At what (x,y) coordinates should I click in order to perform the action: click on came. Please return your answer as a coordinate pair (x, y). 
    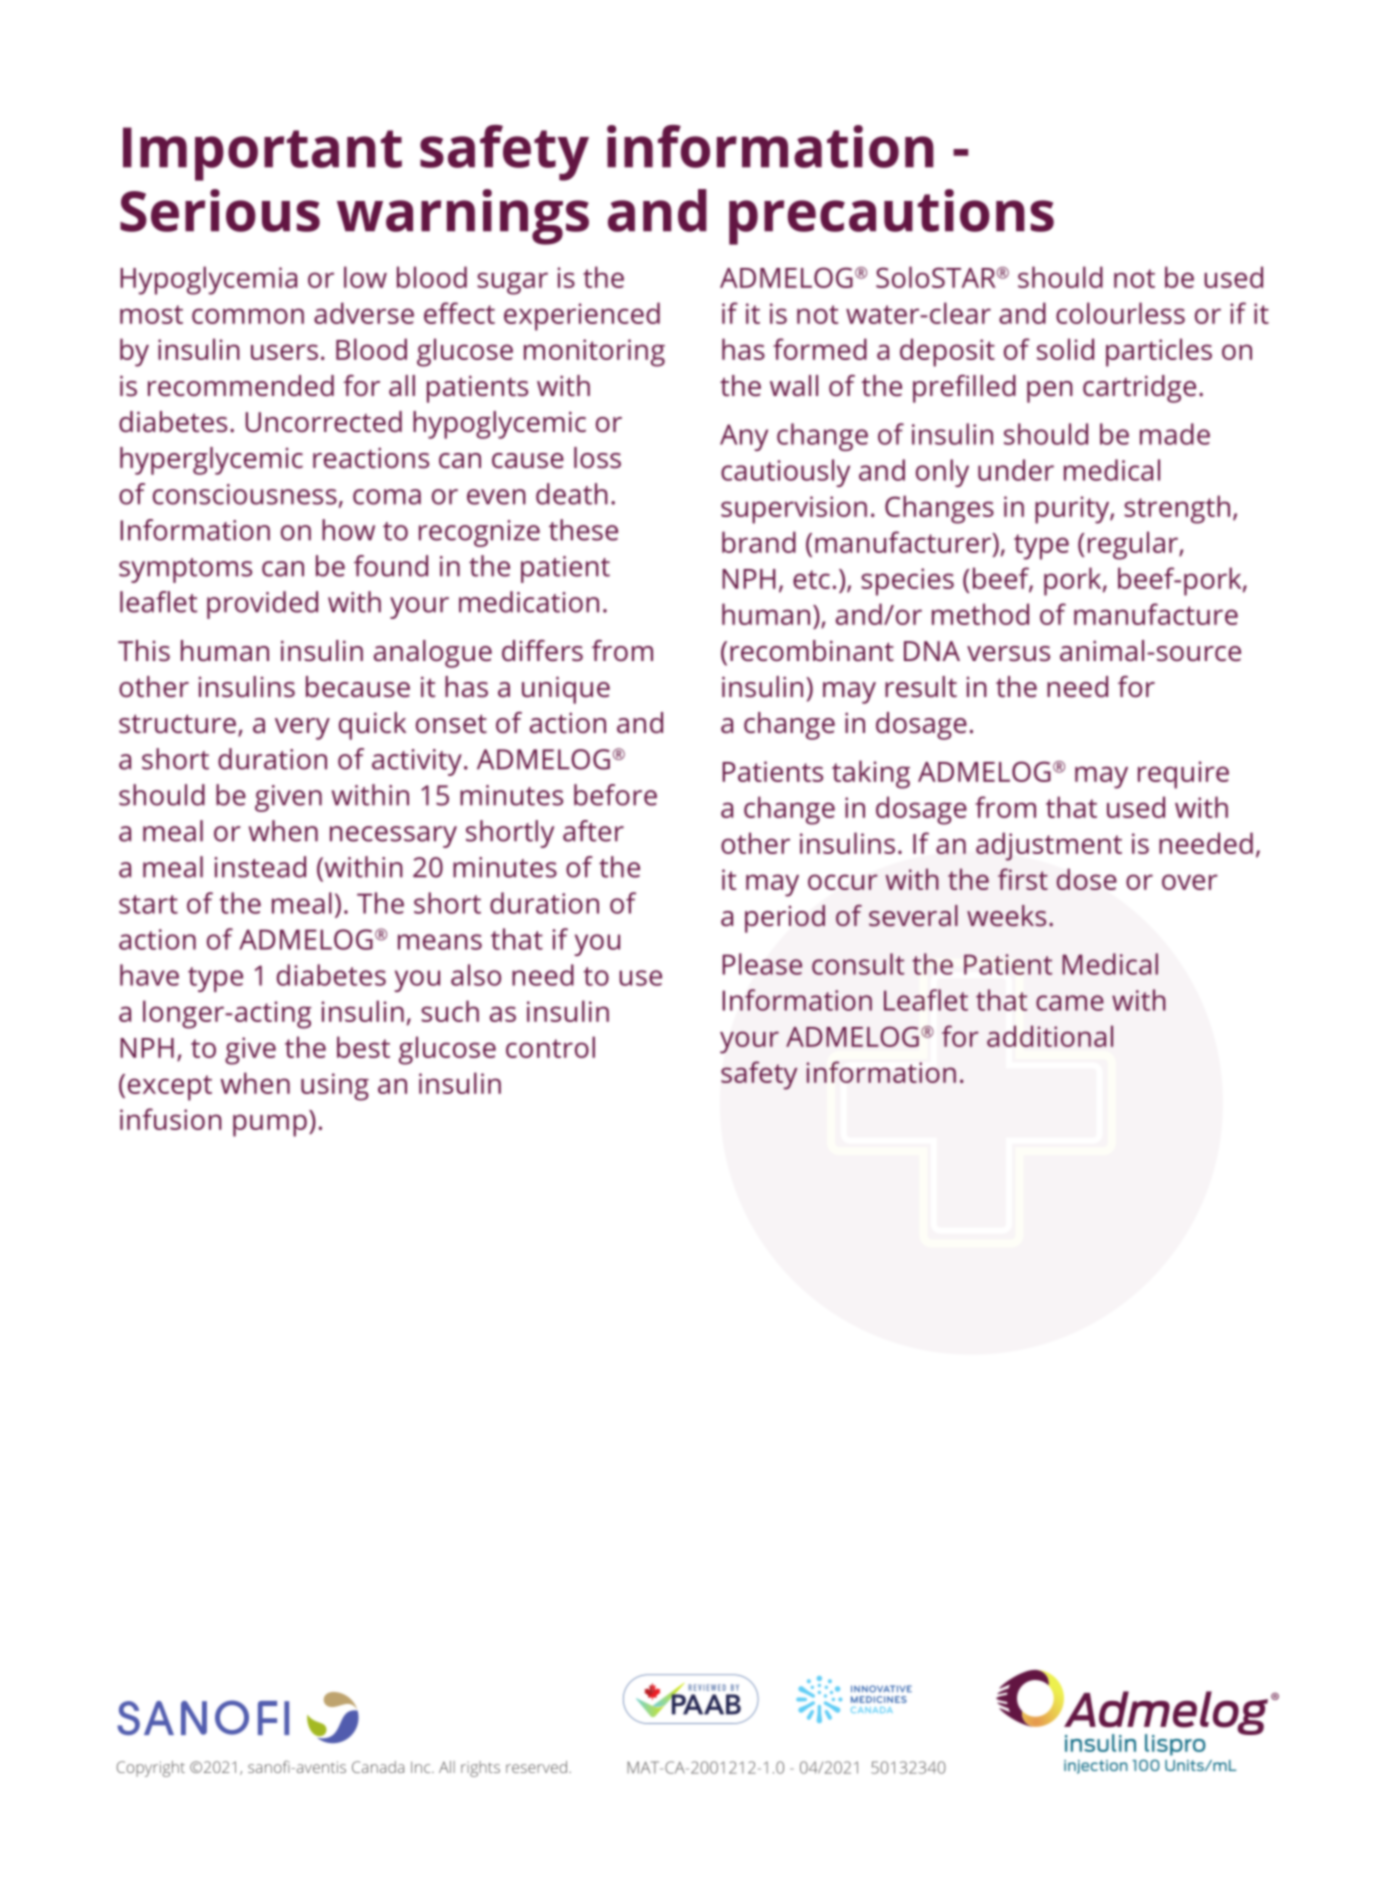
    Looking at the image, I should click on (1070, 1003).
